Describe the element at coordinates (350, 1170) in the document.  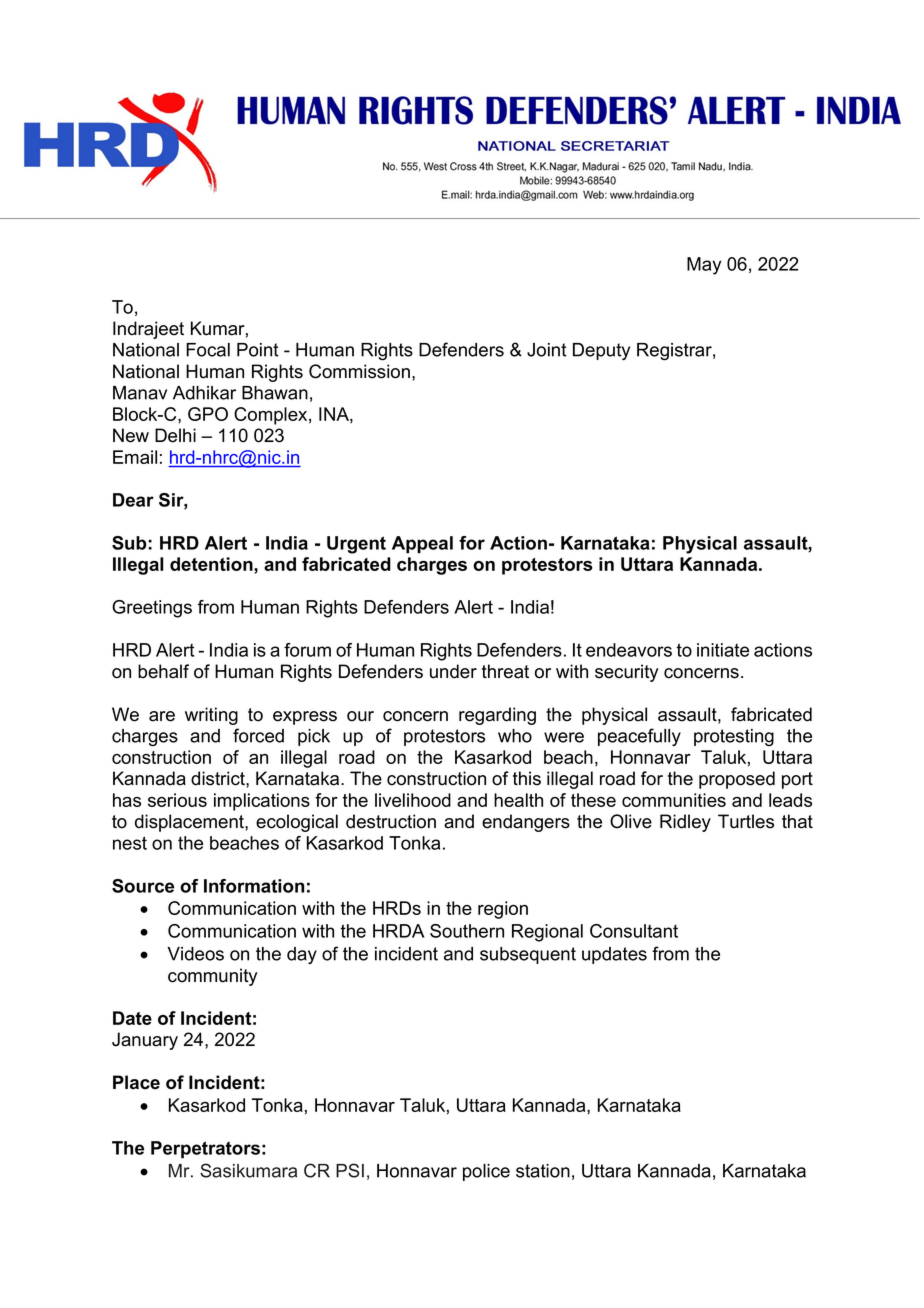
I see `PSI` at that location.
